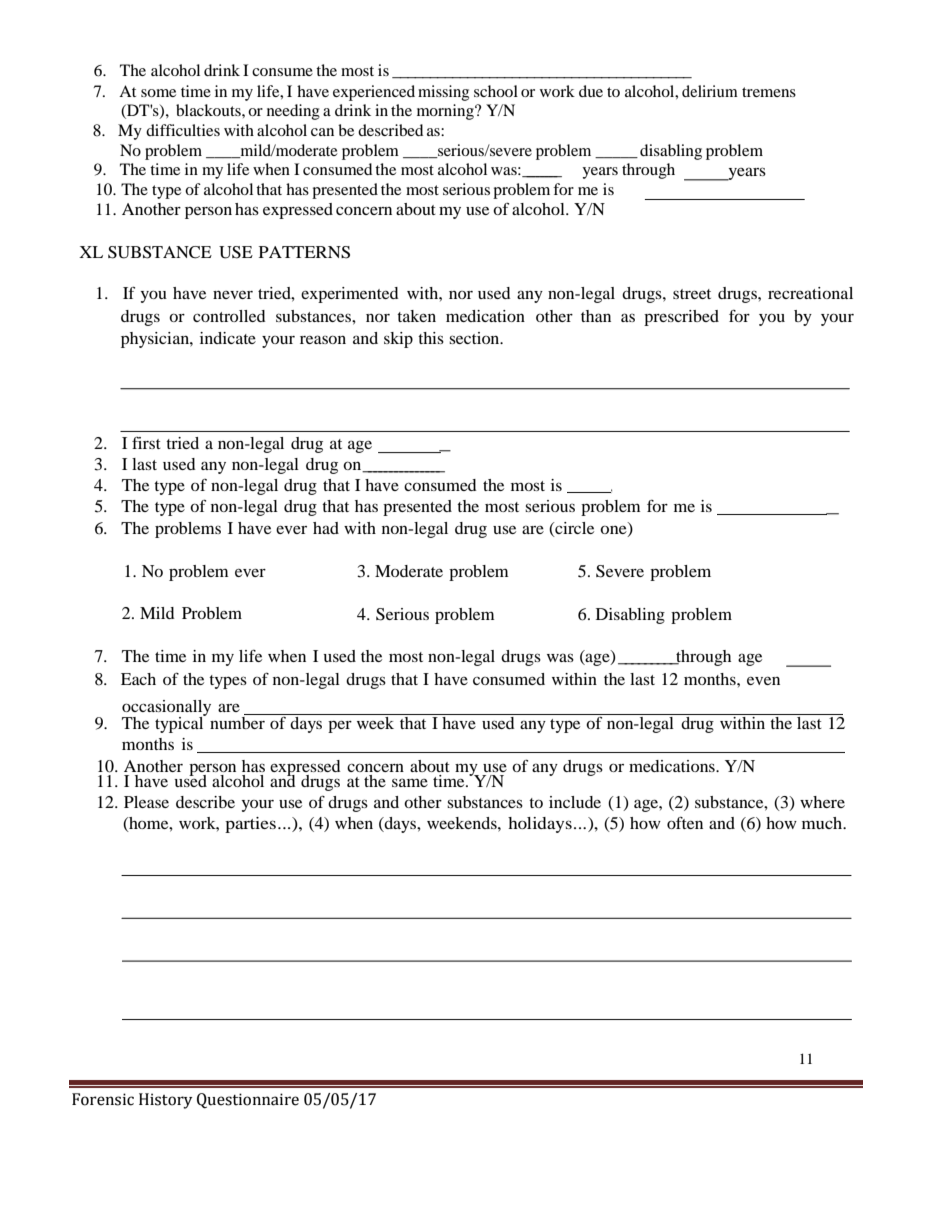 The height and width of the screenshot is (1232, 952). I want to click on delirium, so click(710, 91).
